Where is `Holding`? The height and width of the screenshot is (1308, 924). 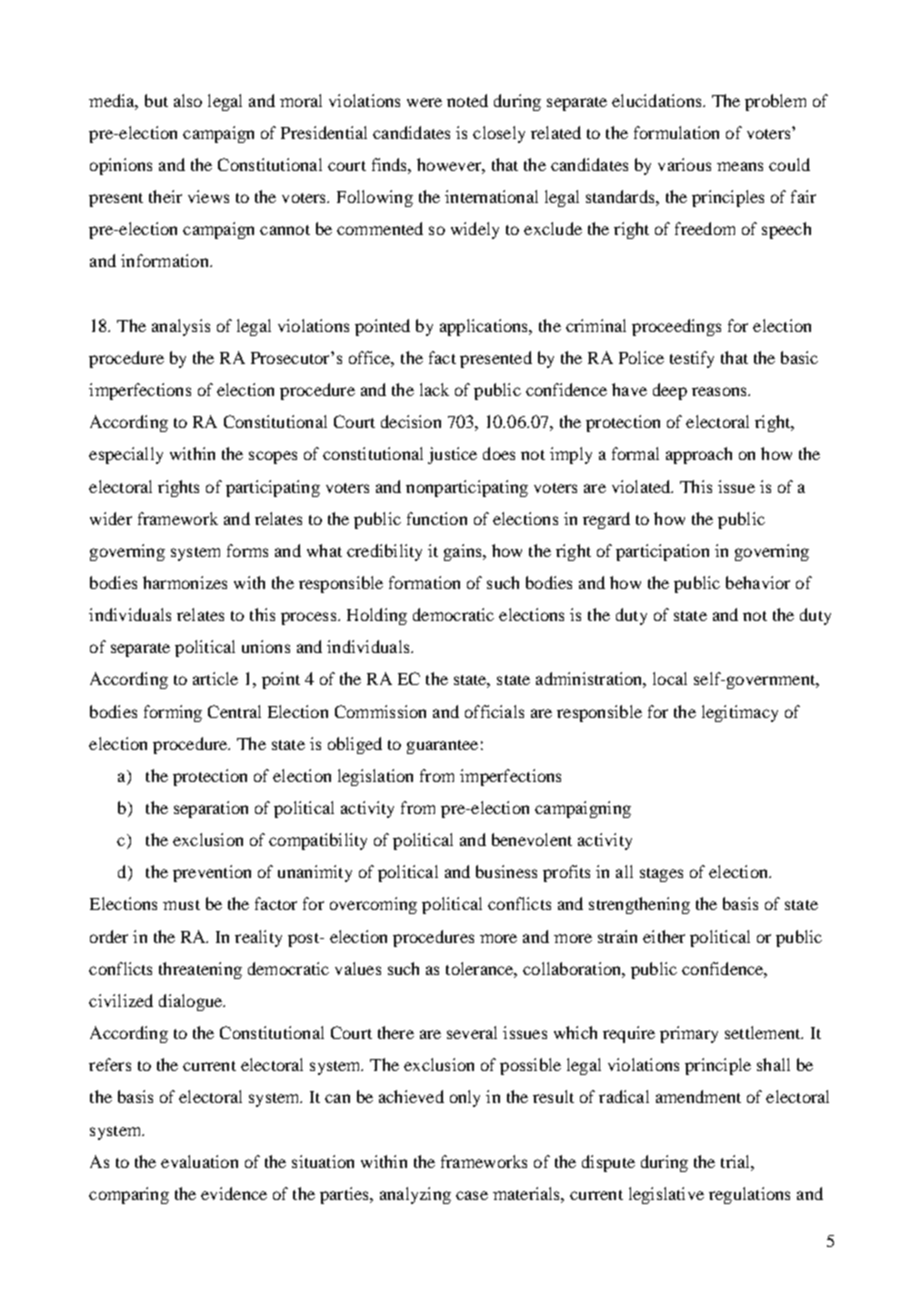
Holding is located at coordinates (377, 616).
